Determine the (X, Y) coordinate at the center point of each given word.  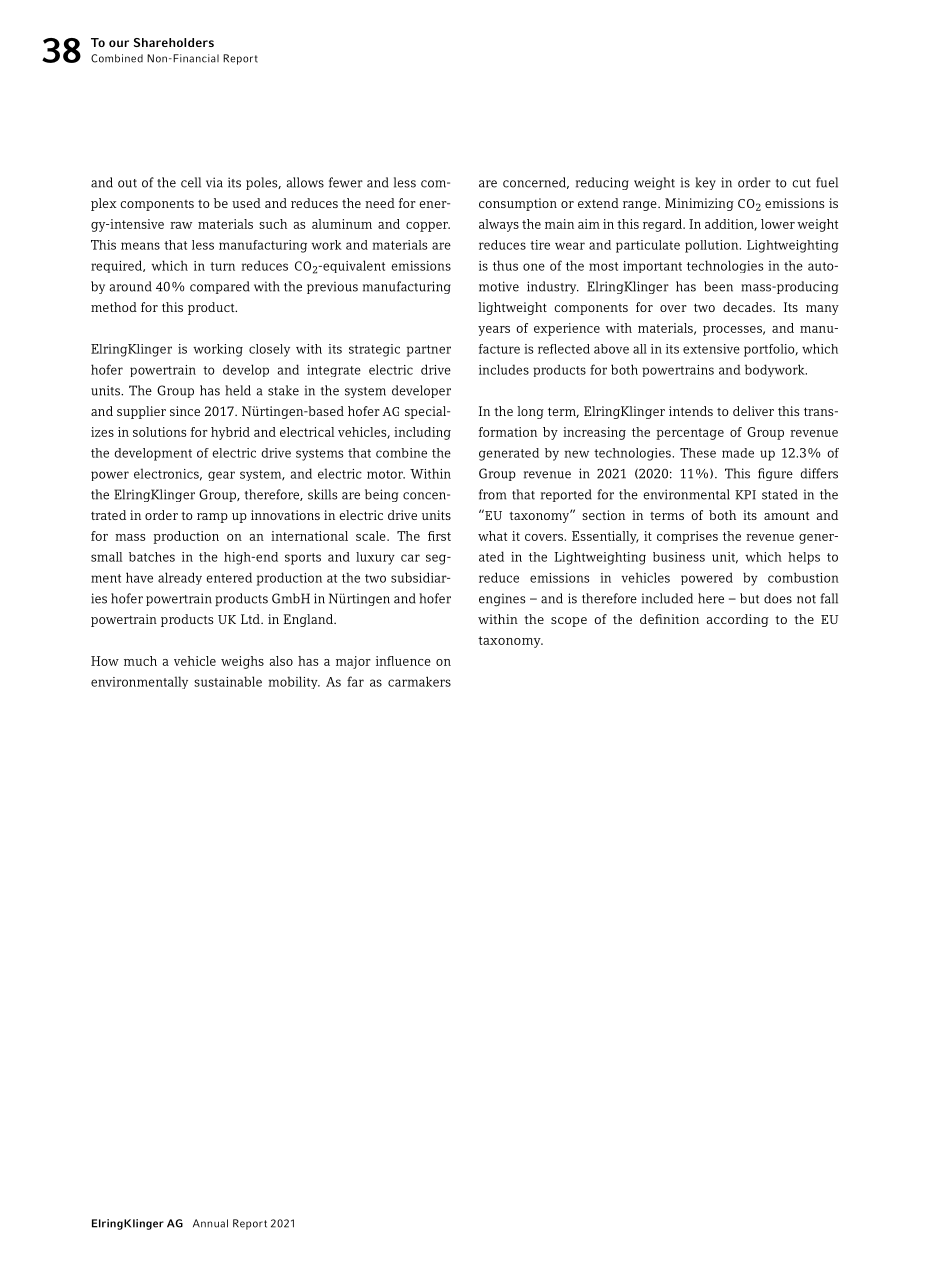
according (738, 620)
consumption (518, 204)
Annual (210, 1223)
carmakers (419, 681)
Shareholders (174, 42)
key (706, 183)
